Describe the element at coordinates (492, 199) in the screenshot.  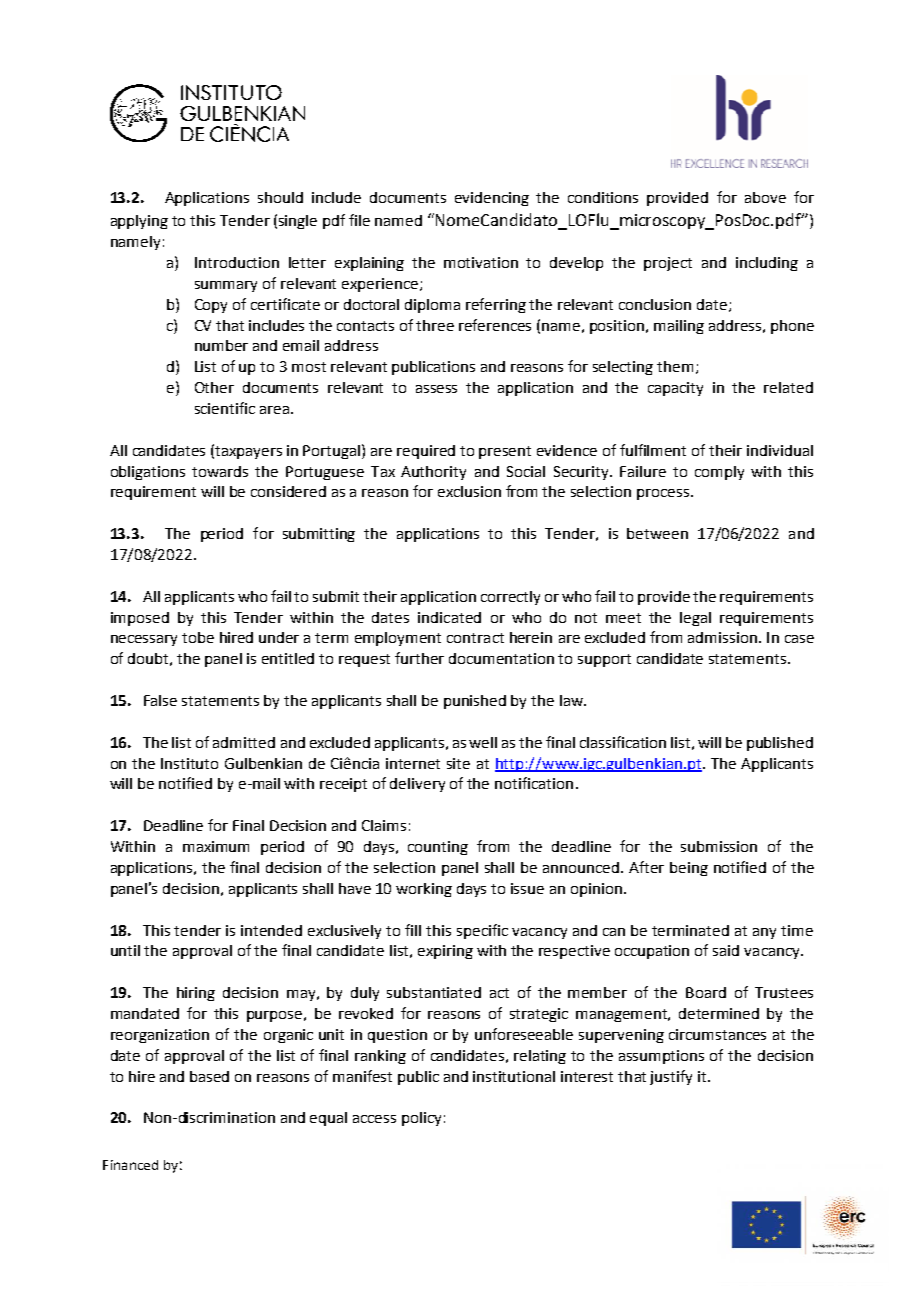
I see `evidencing` at that location.
